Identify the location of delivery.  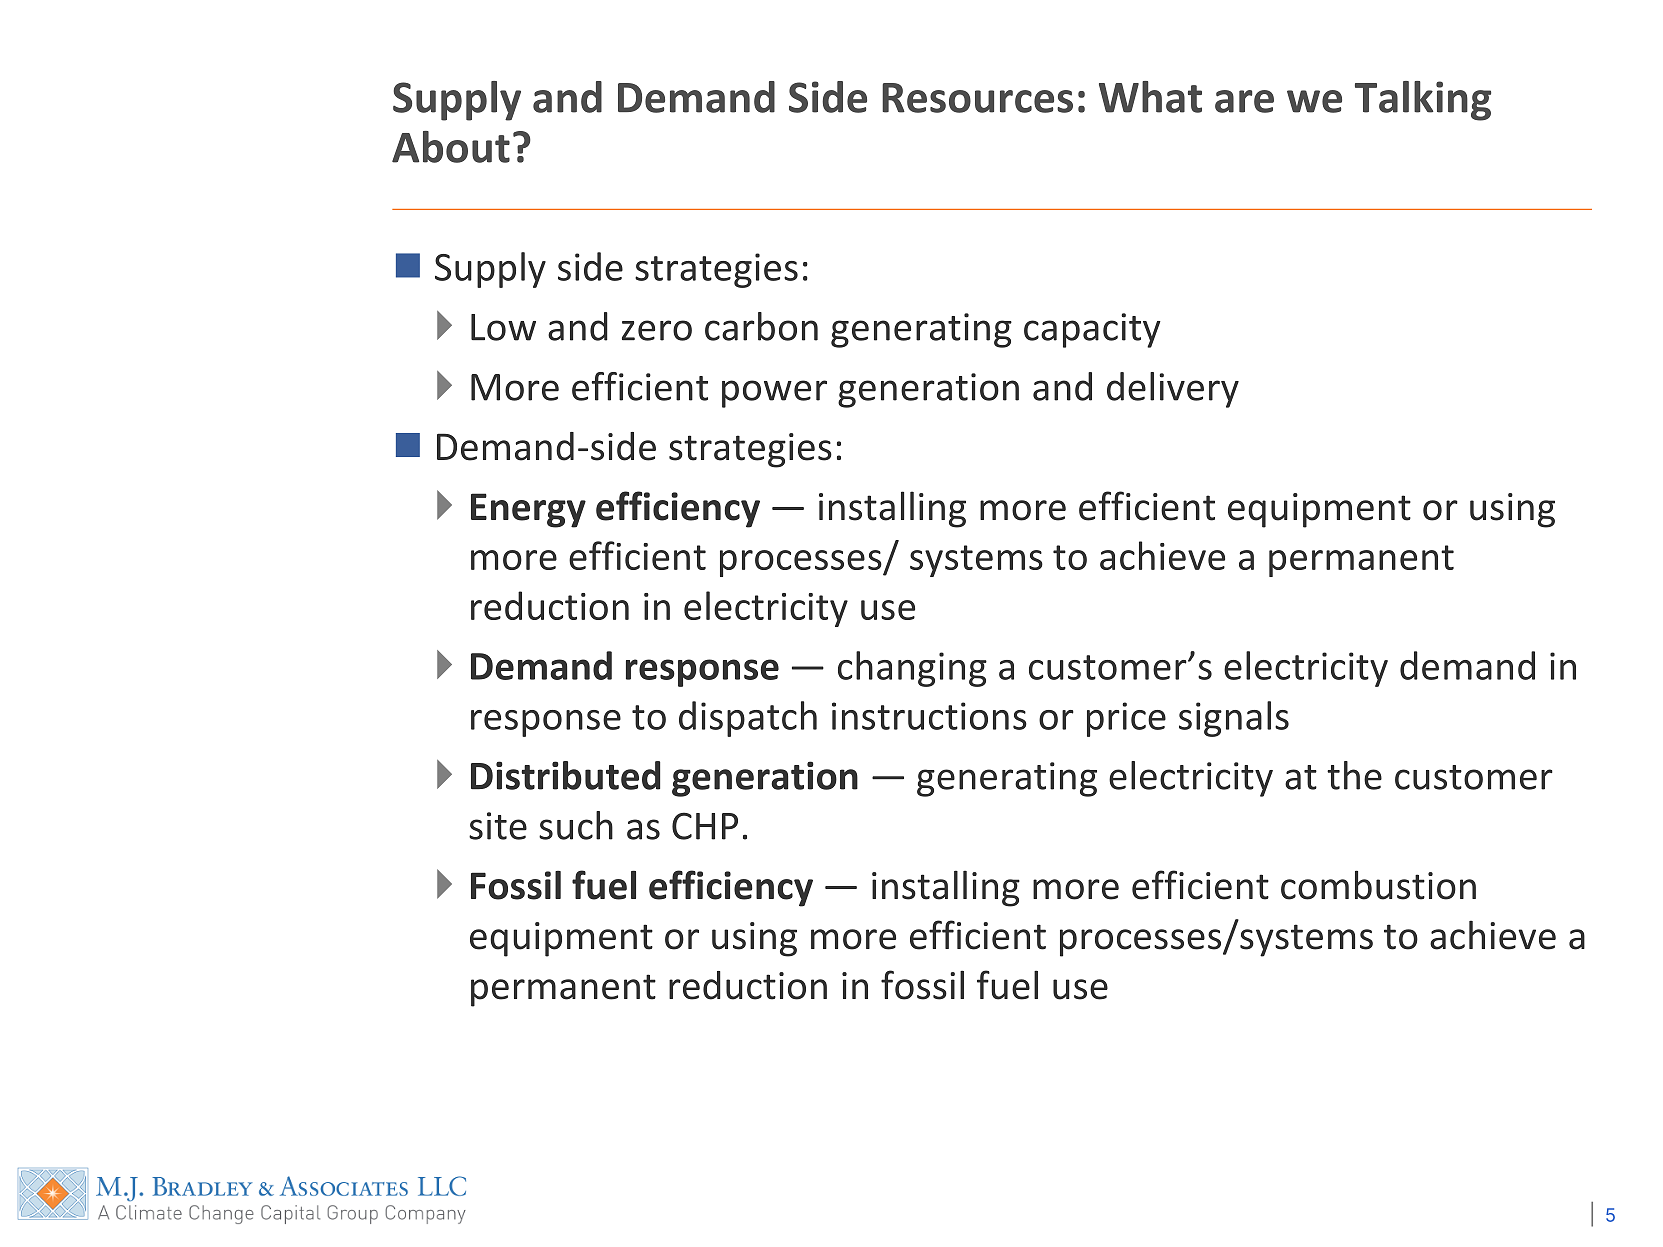
(1173, 390).
